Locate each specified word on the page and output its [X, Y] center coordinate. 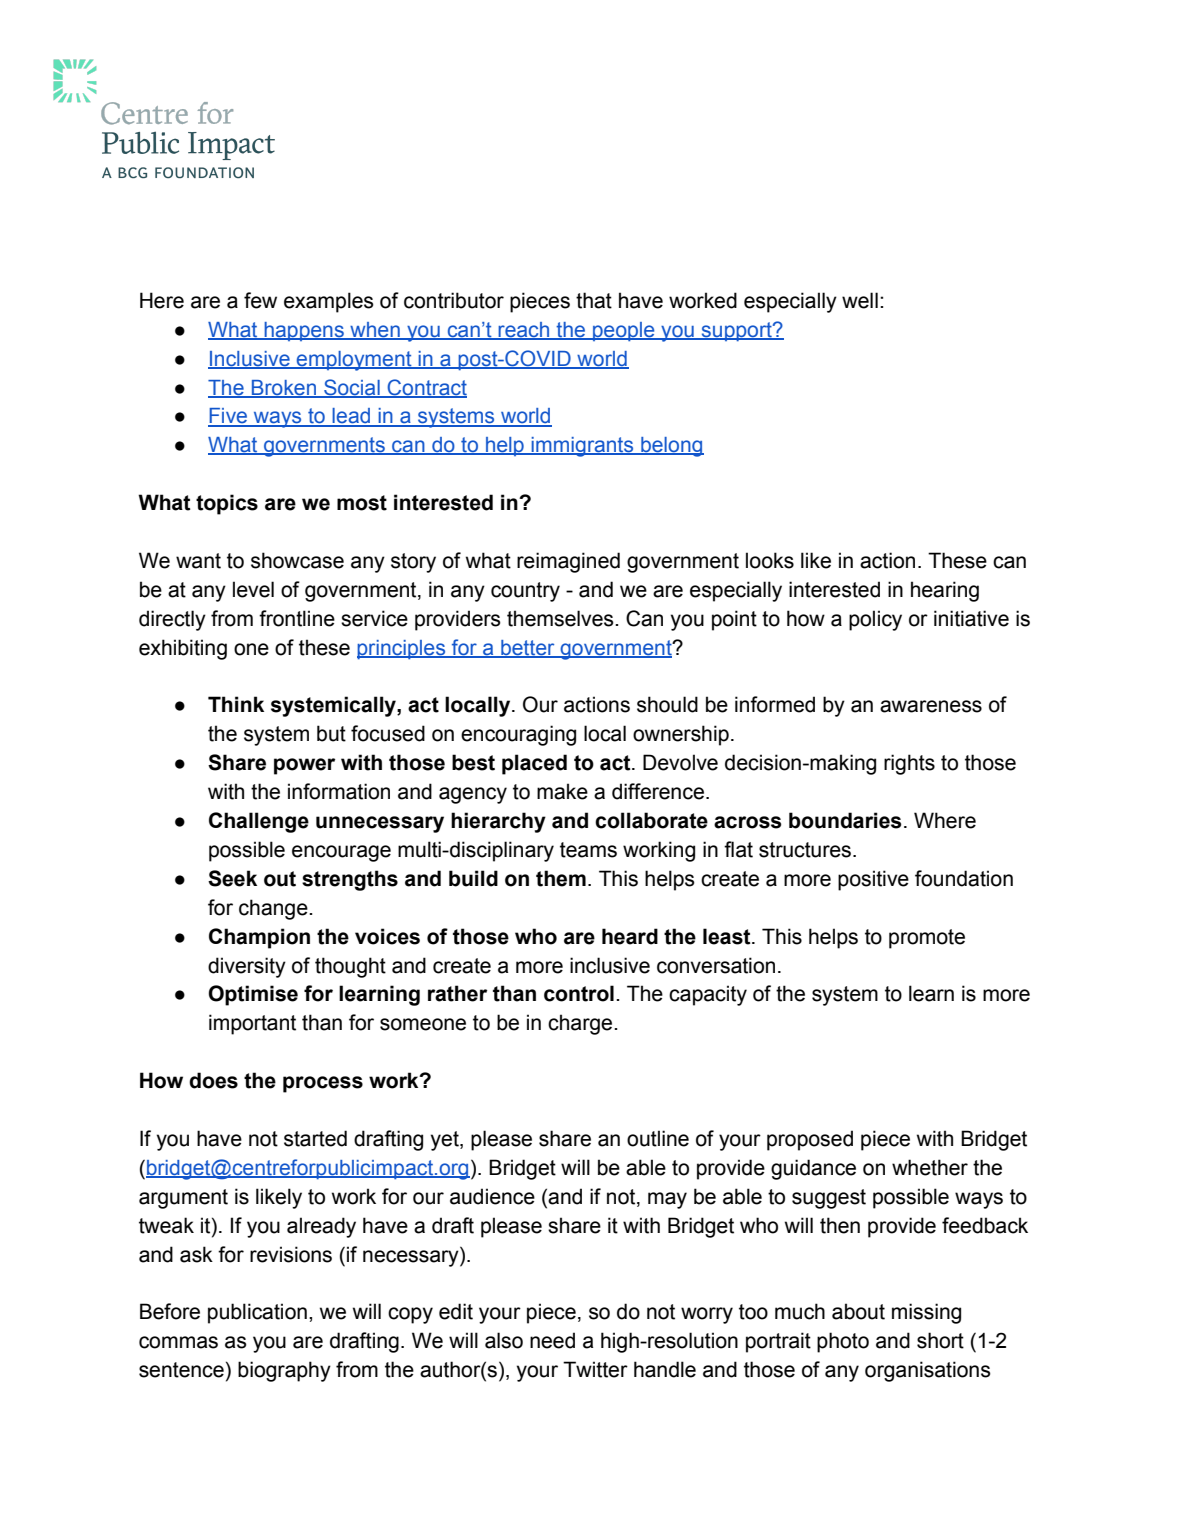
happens [304, 331]
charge [581, 1024]
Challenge [259, 822]
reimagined [568, 562]
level [253, 589]
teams [588, 850]
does [213, 1080]
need [552, 1340]
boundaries [845, 820]
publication [257, 1313]
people [624, 332]
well [860, 300]
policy [875, 620]
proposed [810, 1140]
